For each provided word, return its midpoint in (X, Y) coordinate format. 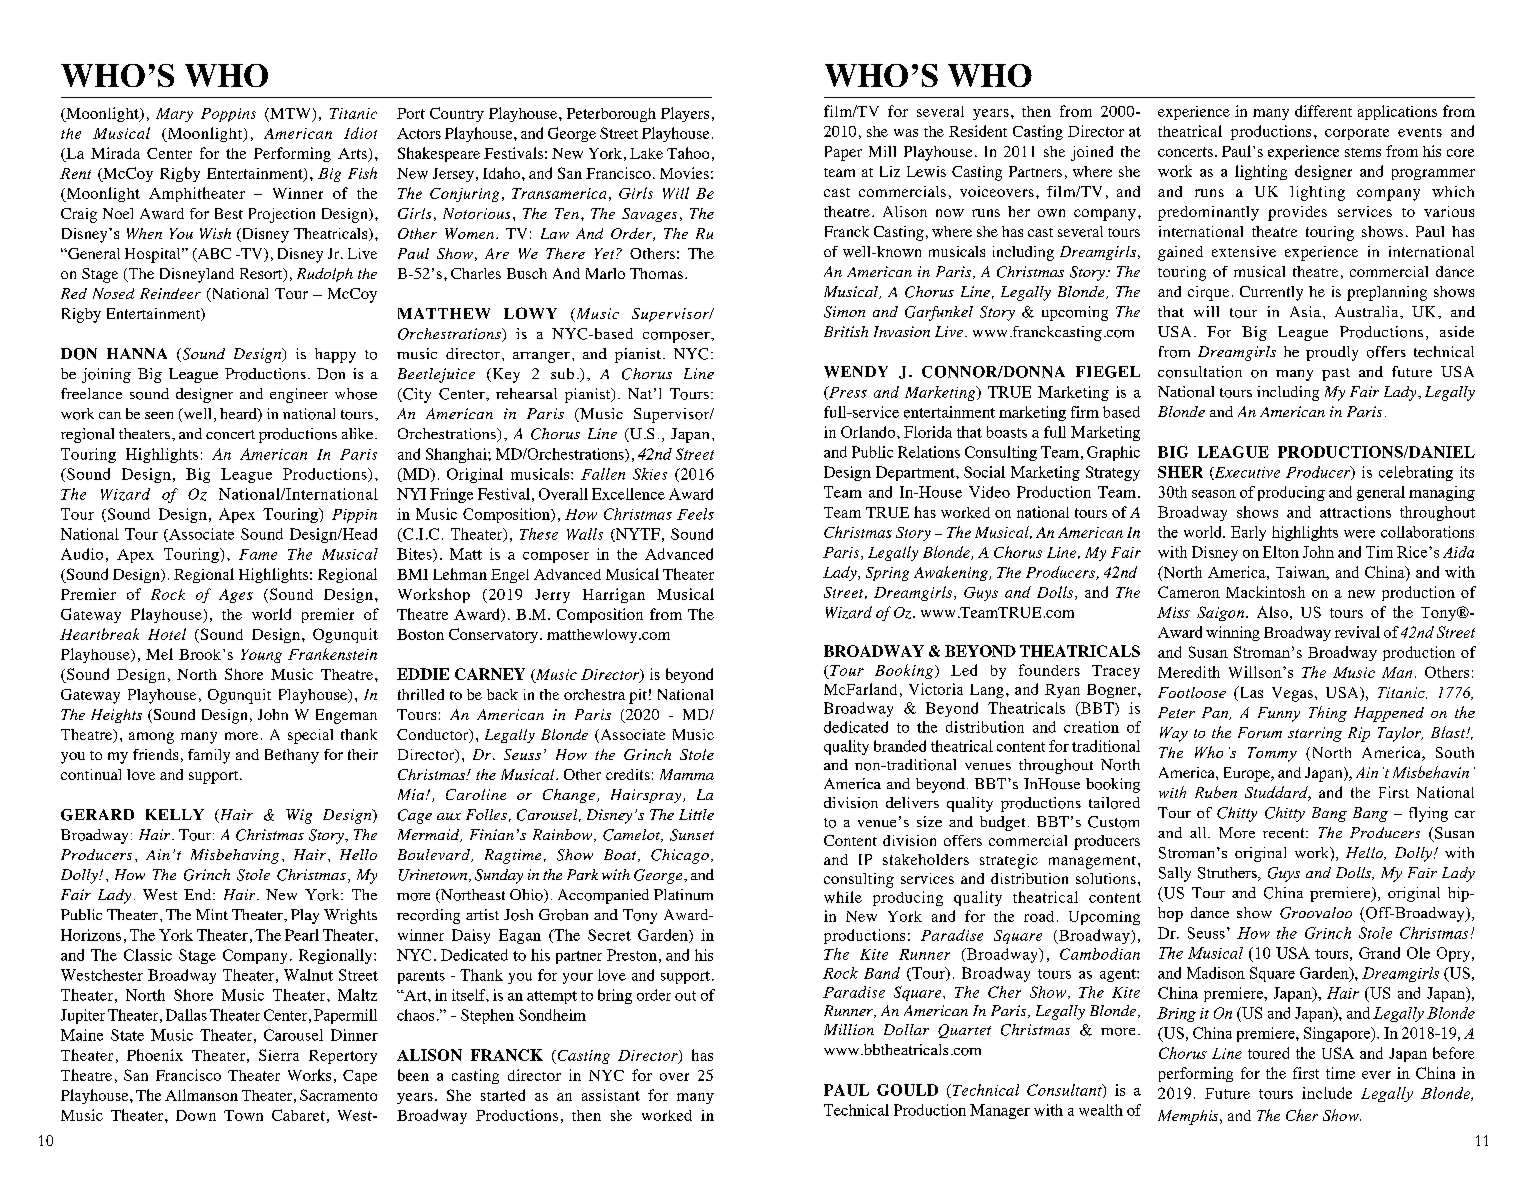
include (1327, 1093)
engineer (299, 395)
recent (1285, 833)
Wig (299, 816)
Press (847, 393)
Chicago (680, 856)
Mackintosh (1265, 592)
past (1336, 374)
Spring (887, 574)
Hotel (167, 634)
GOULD (907, 1090)
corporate (1357, 134)
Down (196, 1115)
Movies (684, 173)
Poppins (228, 115)
